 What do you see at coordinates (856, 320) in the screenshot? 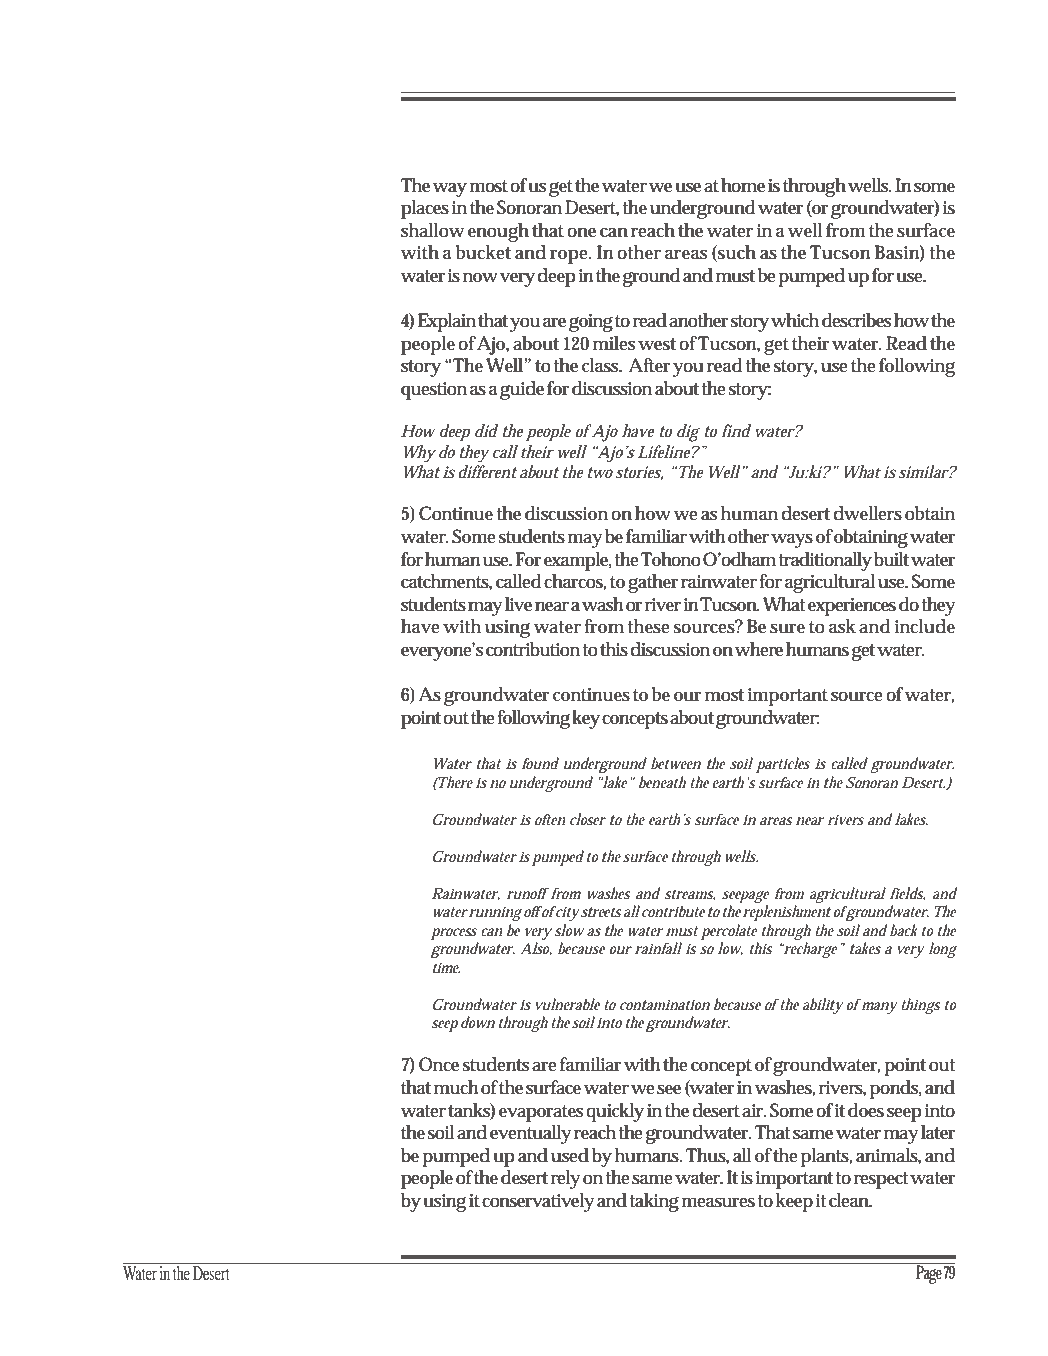
I see `describes` at bounding box center [856, 320].
